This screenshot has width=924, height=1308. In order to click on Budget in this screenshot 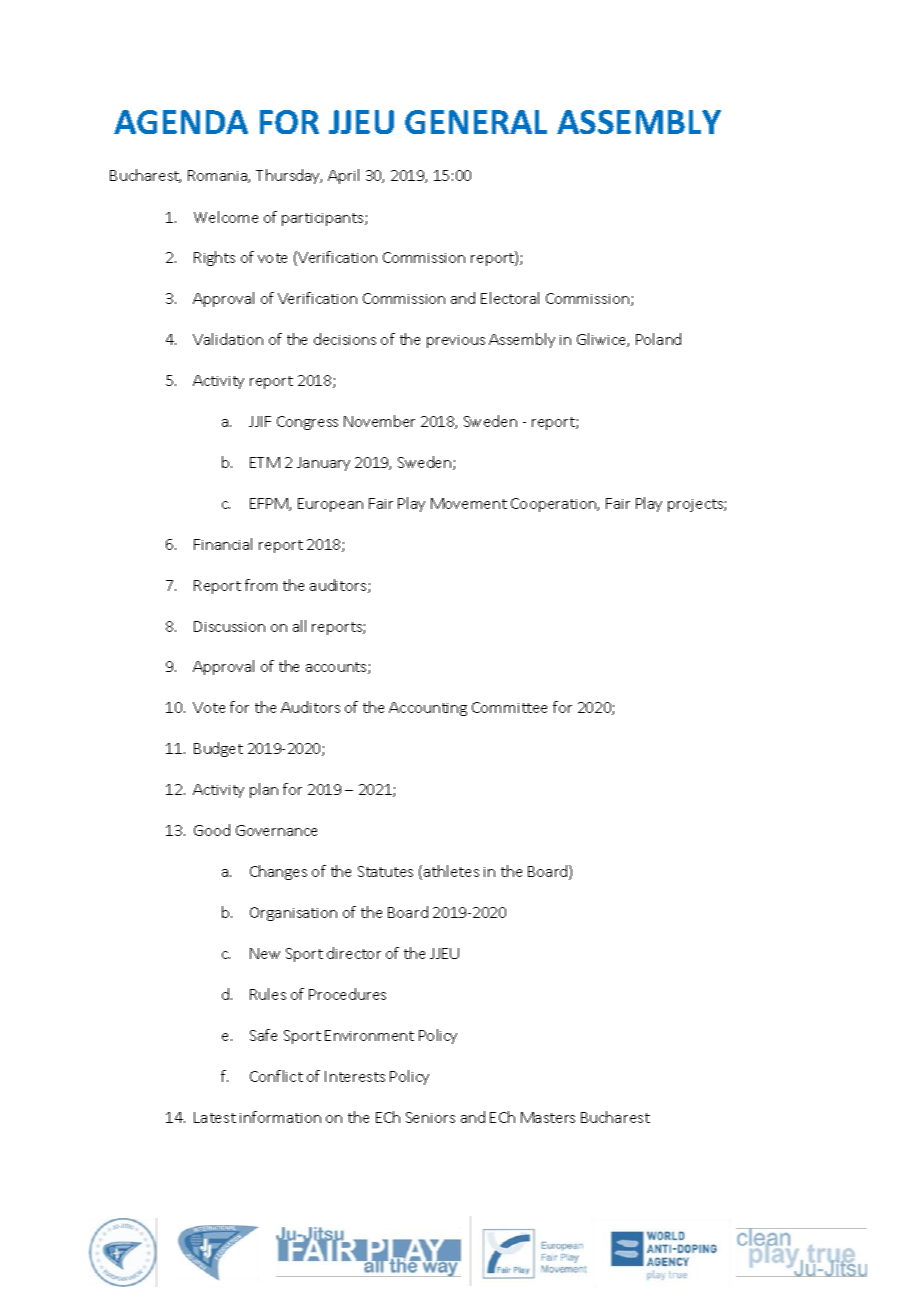, I will do `click(218, 749)`.
